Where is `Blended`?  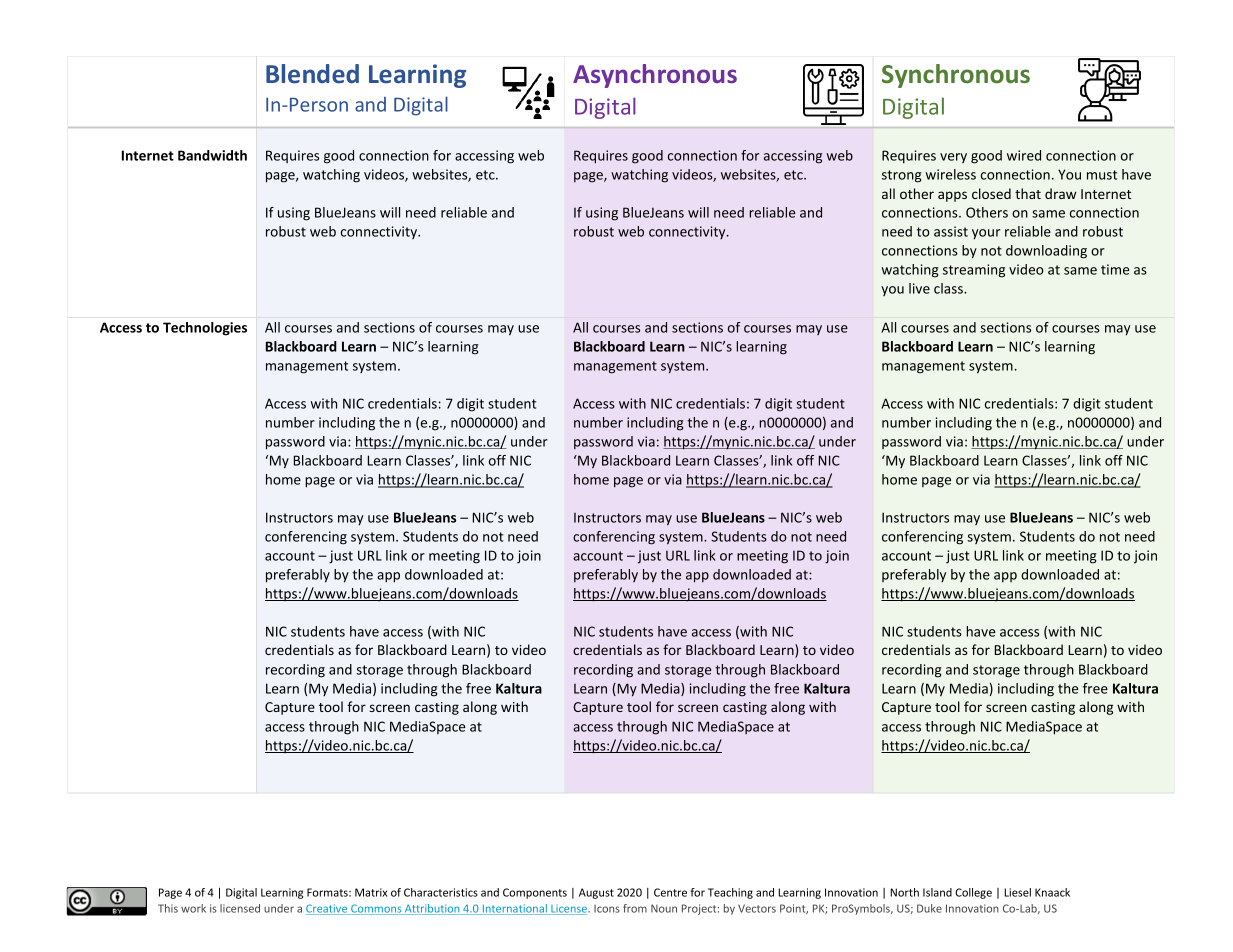 Blended is located at coordinates (312, 73).
